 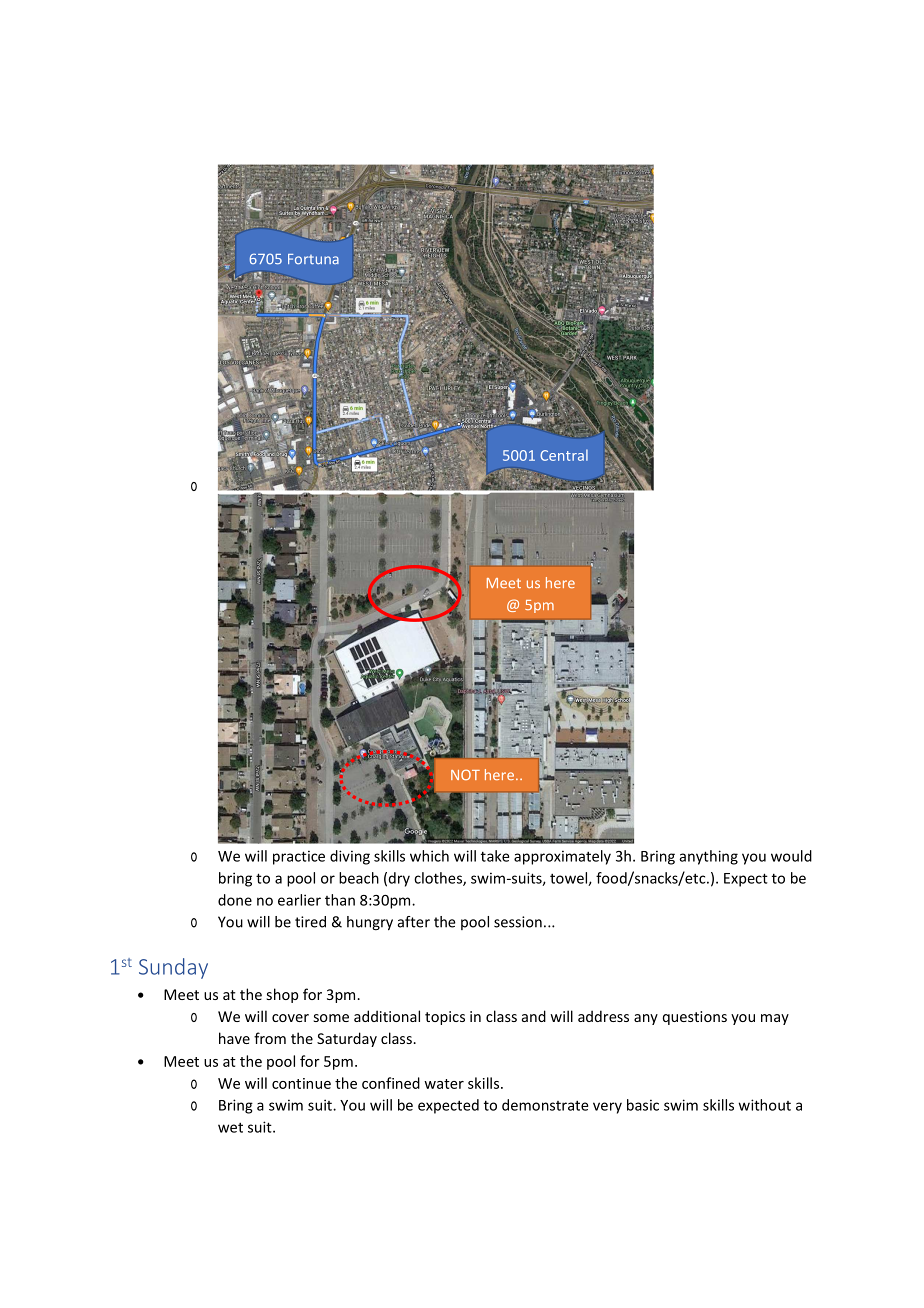 I want to click on NOT, so click(x=465, y=774).
